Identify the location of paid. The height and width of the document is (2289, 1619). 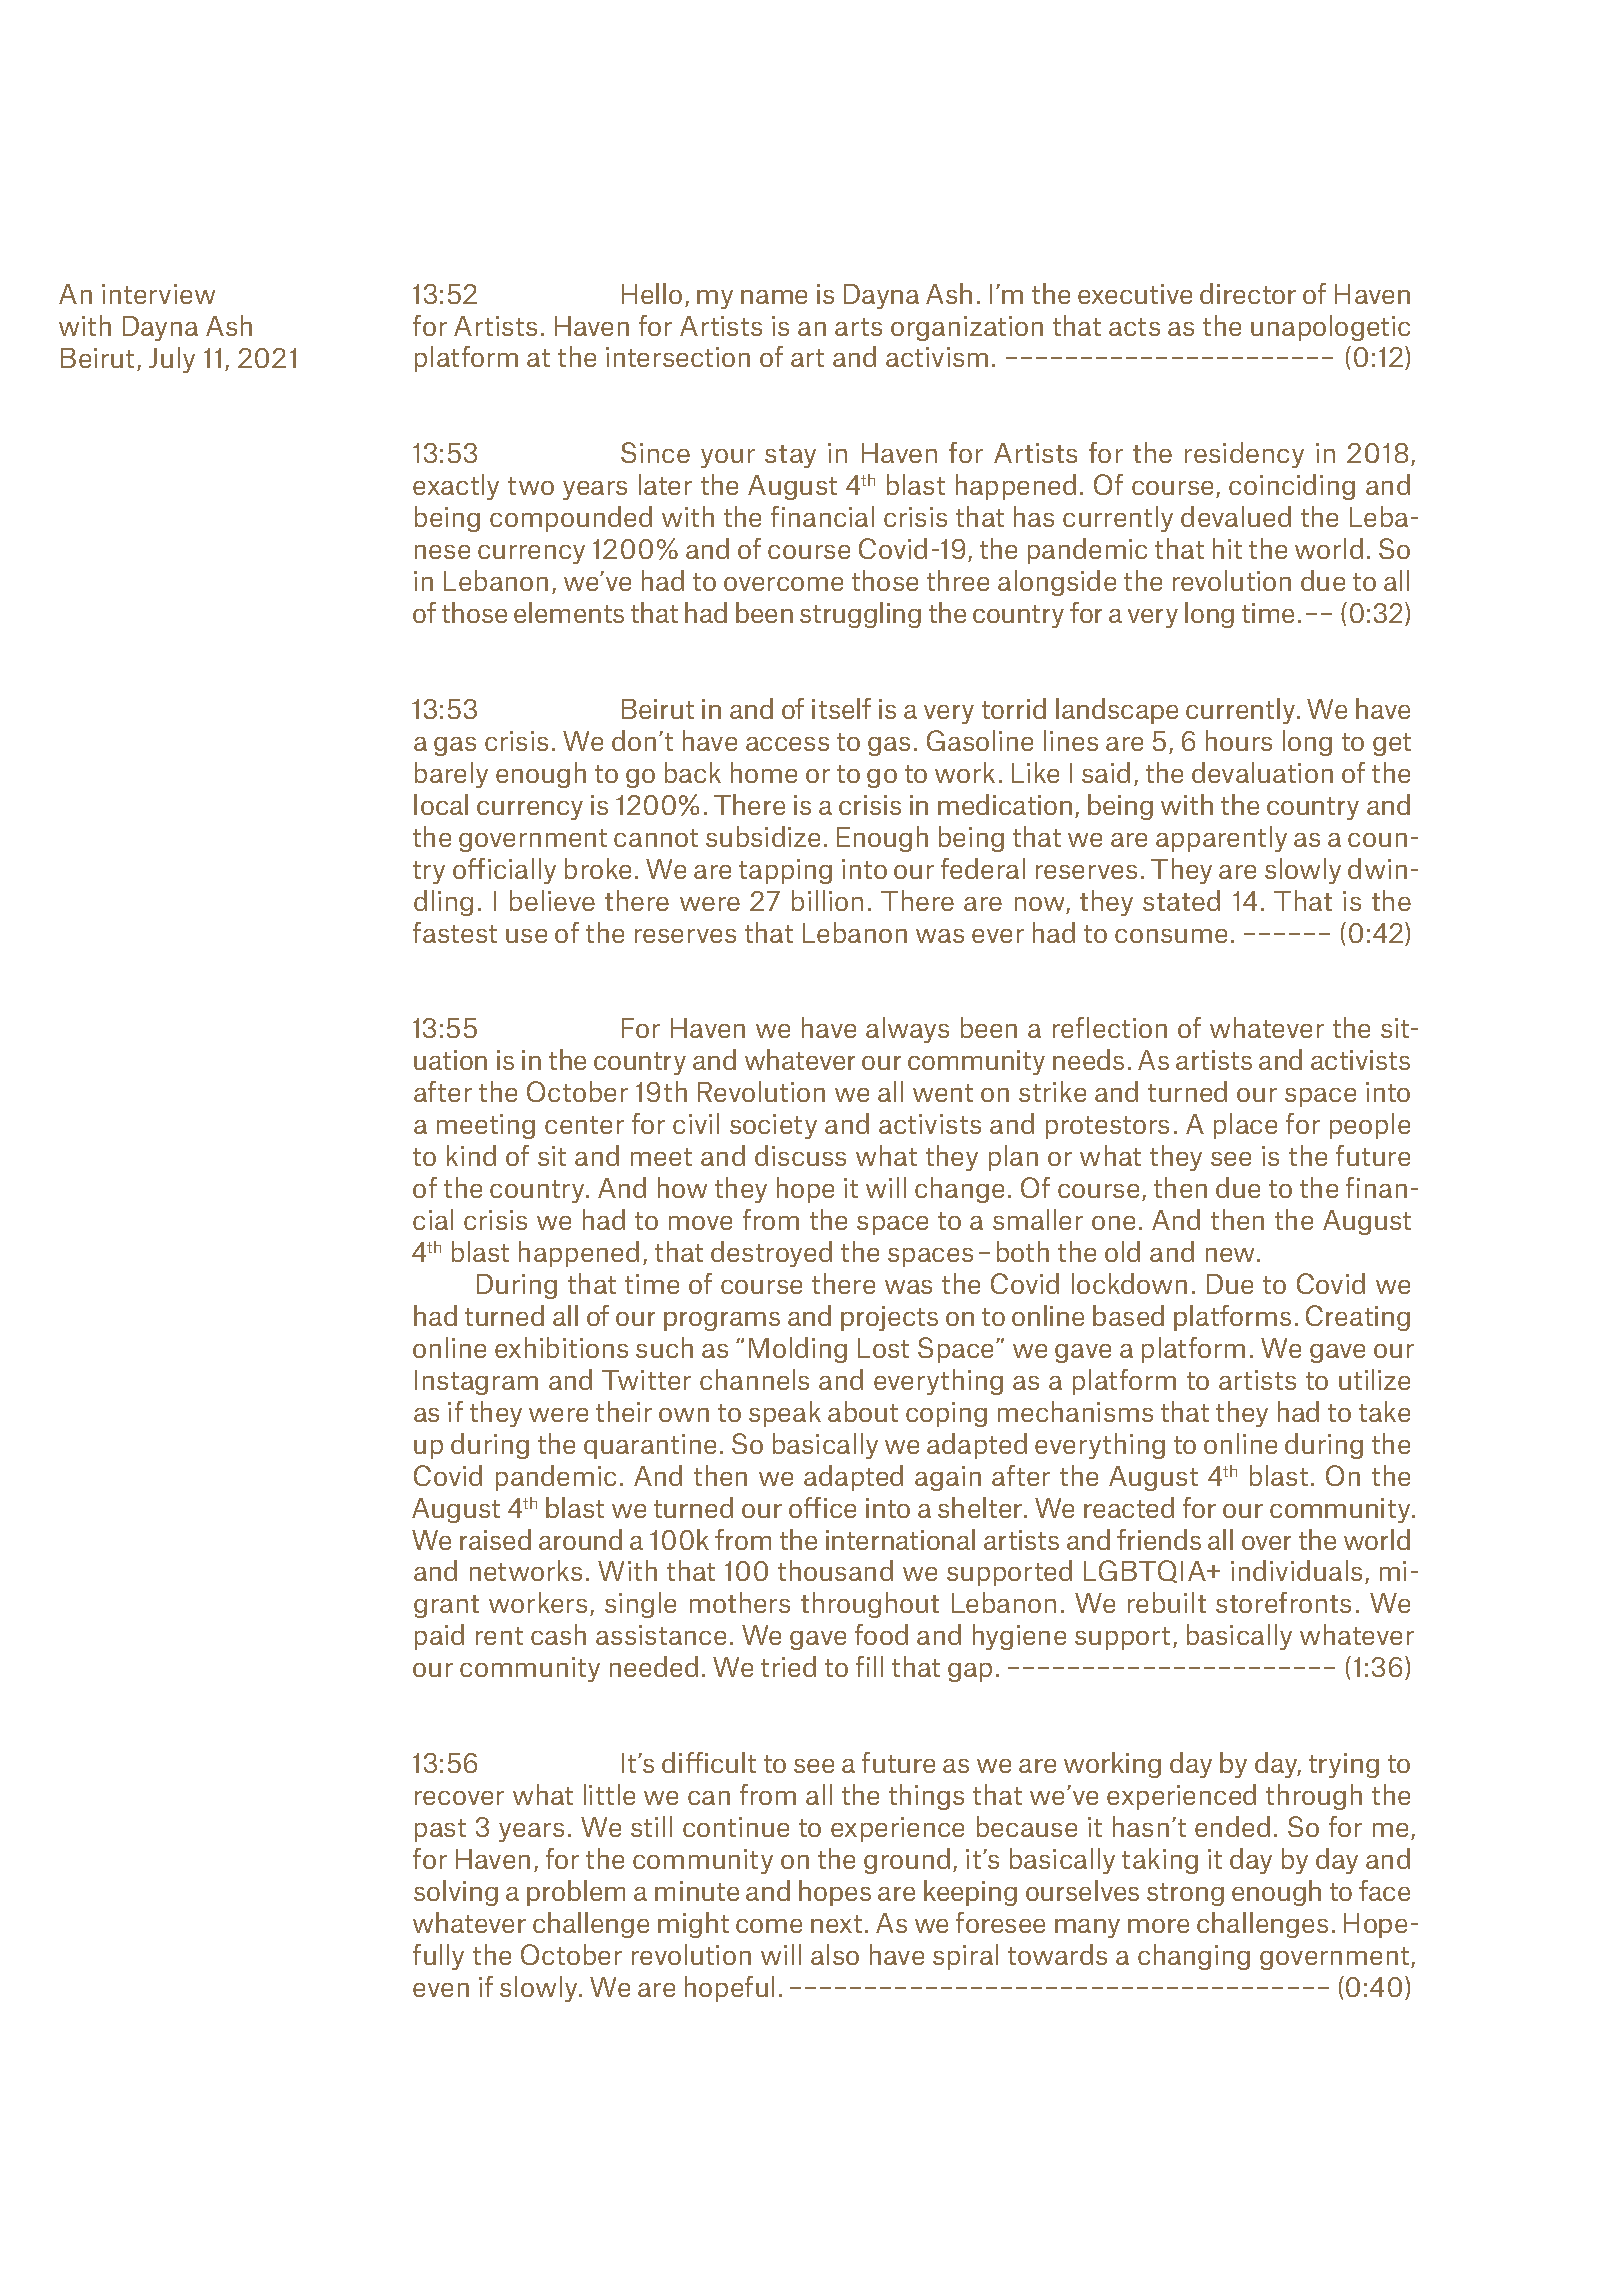
(439, 1637).
